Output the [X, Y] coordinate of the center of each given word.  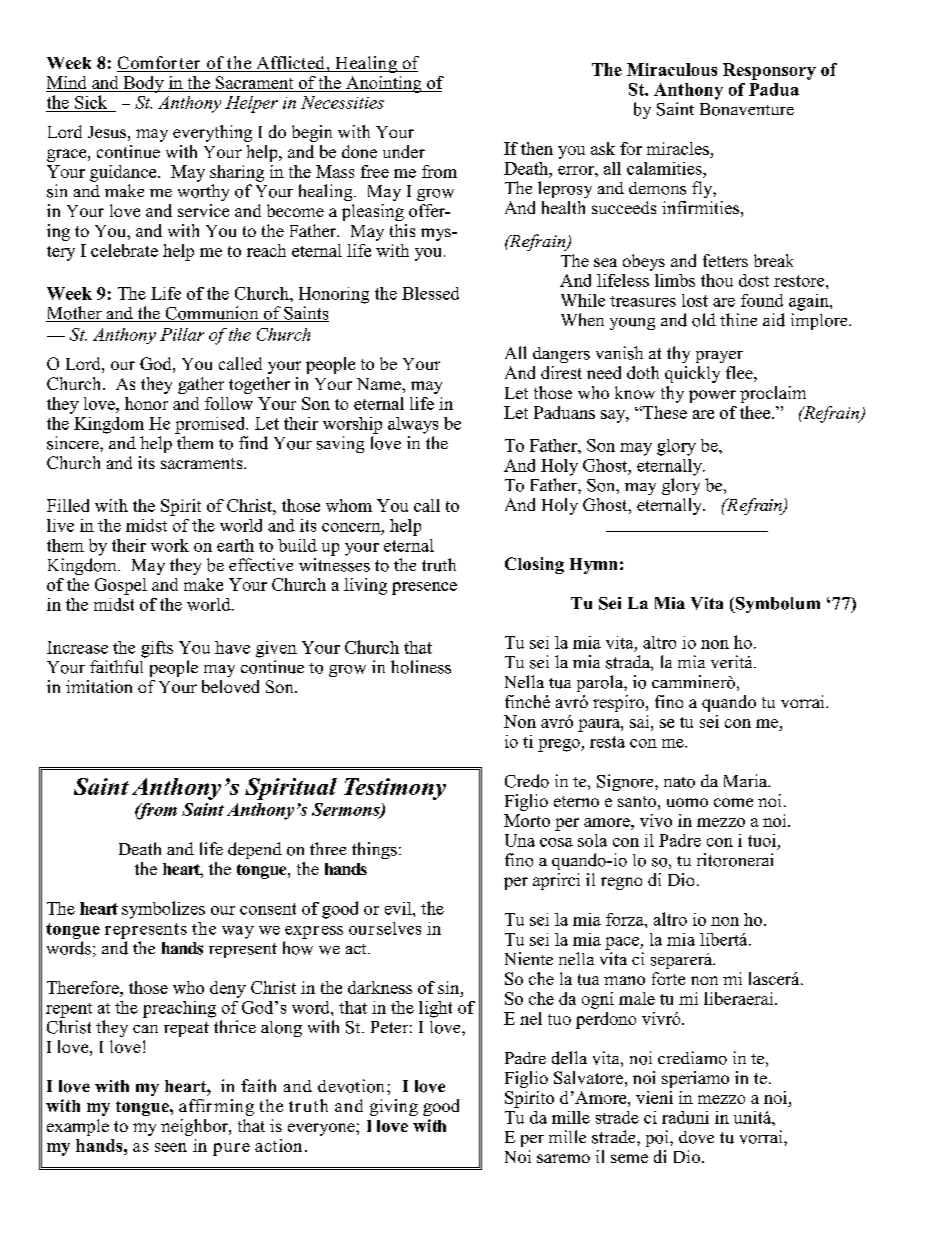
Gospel [121, 586]
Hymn [593, 566]
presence [424, 588]
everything [212, 133]
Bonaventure [747, 109]
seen [171, 1147]
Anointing [384, 84]
